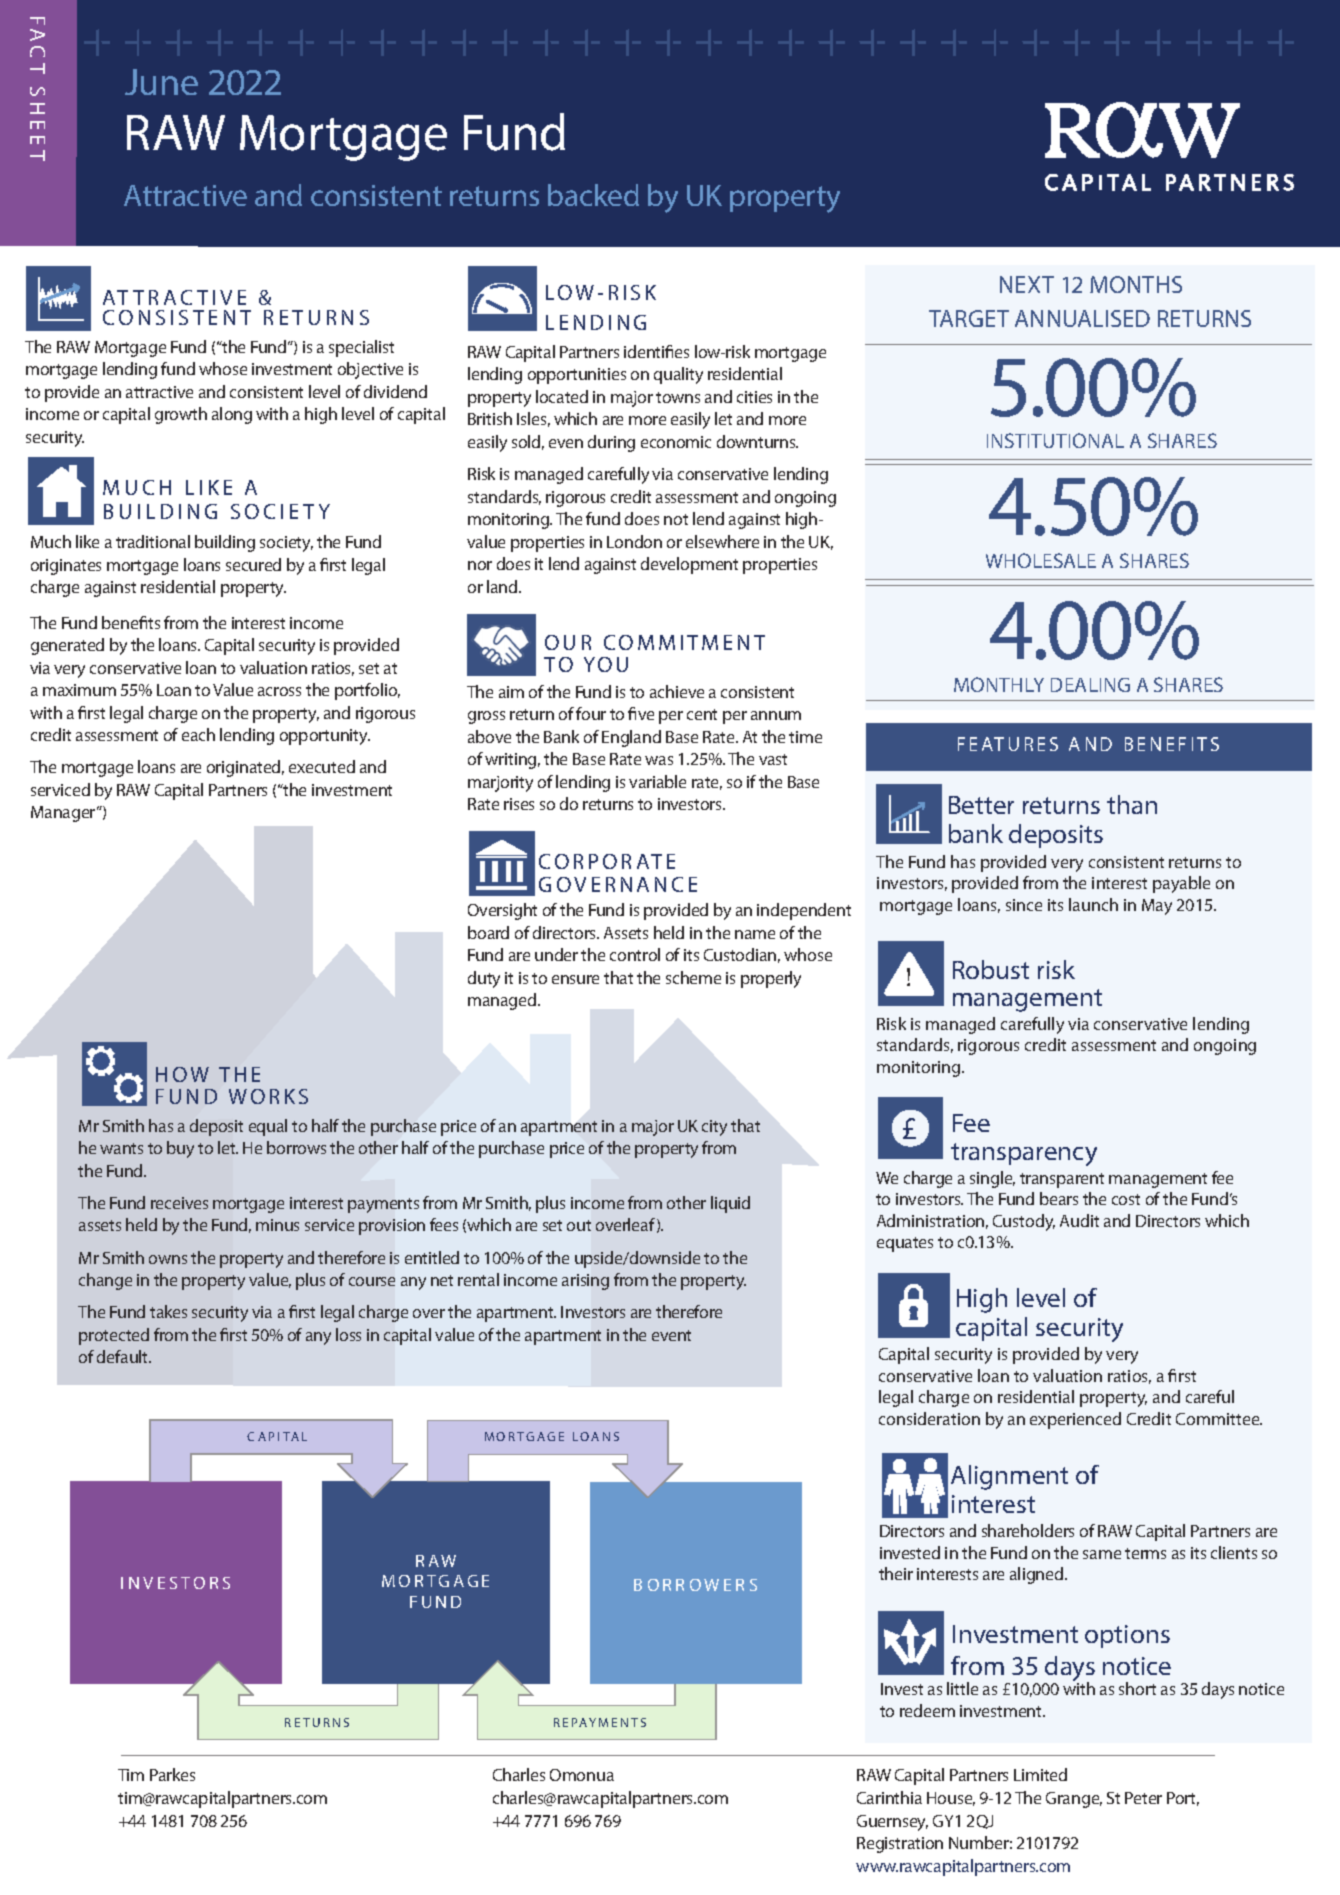  Describe the element at coordinates (253, 564) in the screenshot. I see `secured` at that location.
